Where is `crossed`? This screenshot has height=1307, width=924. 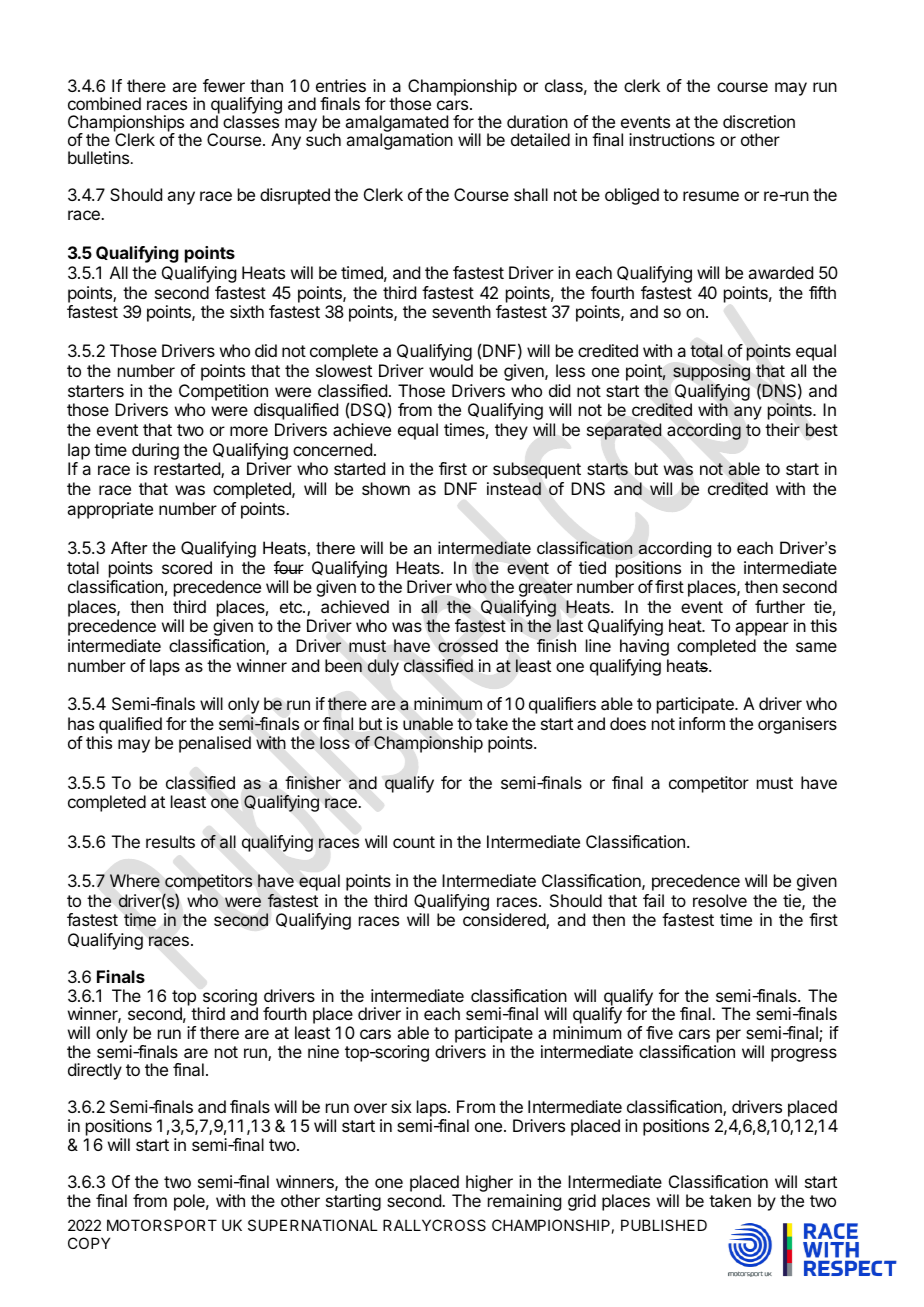 crossed is located at coordinates (468, 646).
